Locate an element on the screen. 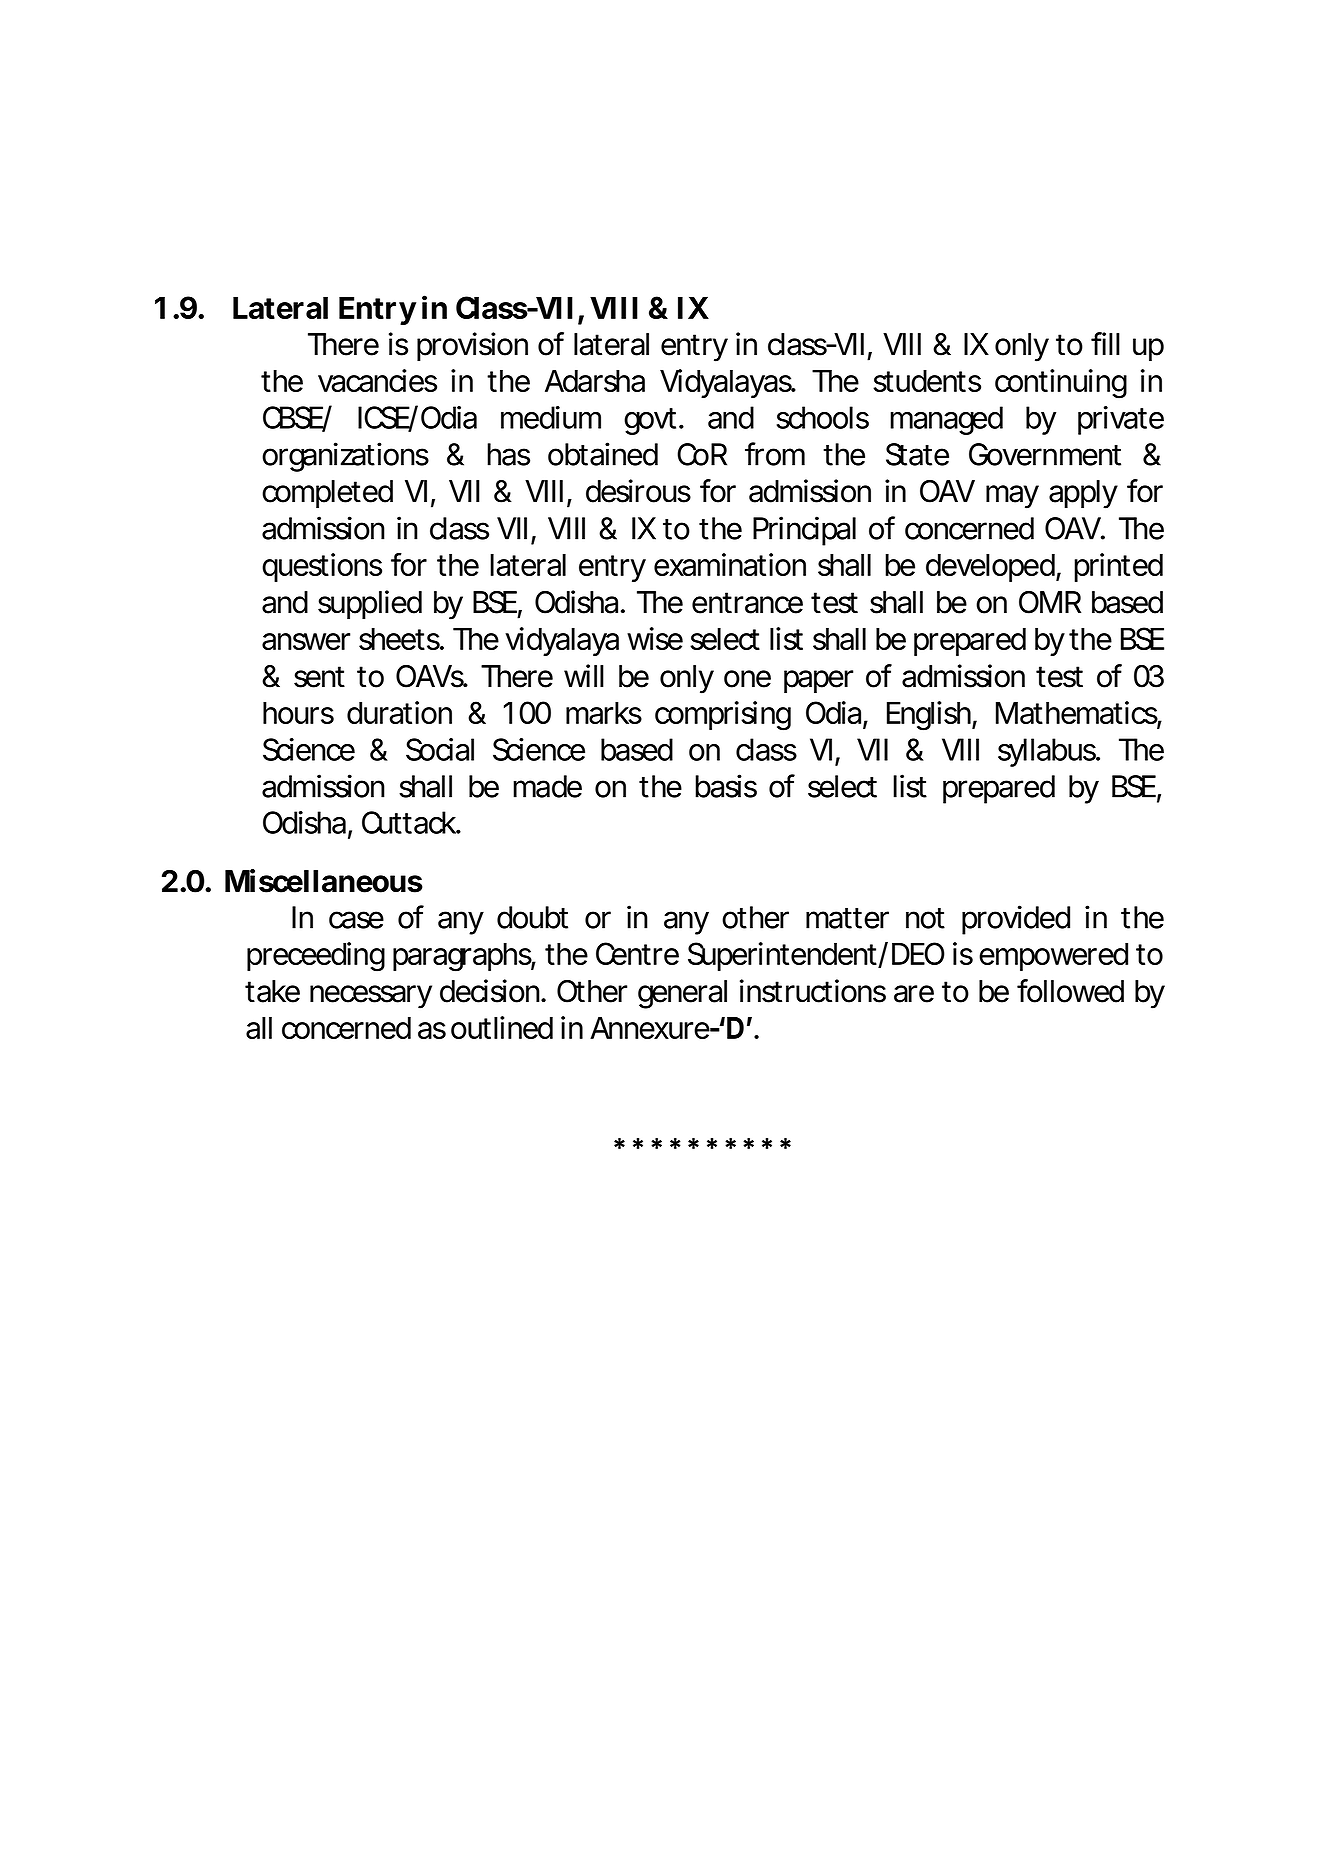 This screenshot has width=1320, height=1867. one is located at coordinates (747, 679).
